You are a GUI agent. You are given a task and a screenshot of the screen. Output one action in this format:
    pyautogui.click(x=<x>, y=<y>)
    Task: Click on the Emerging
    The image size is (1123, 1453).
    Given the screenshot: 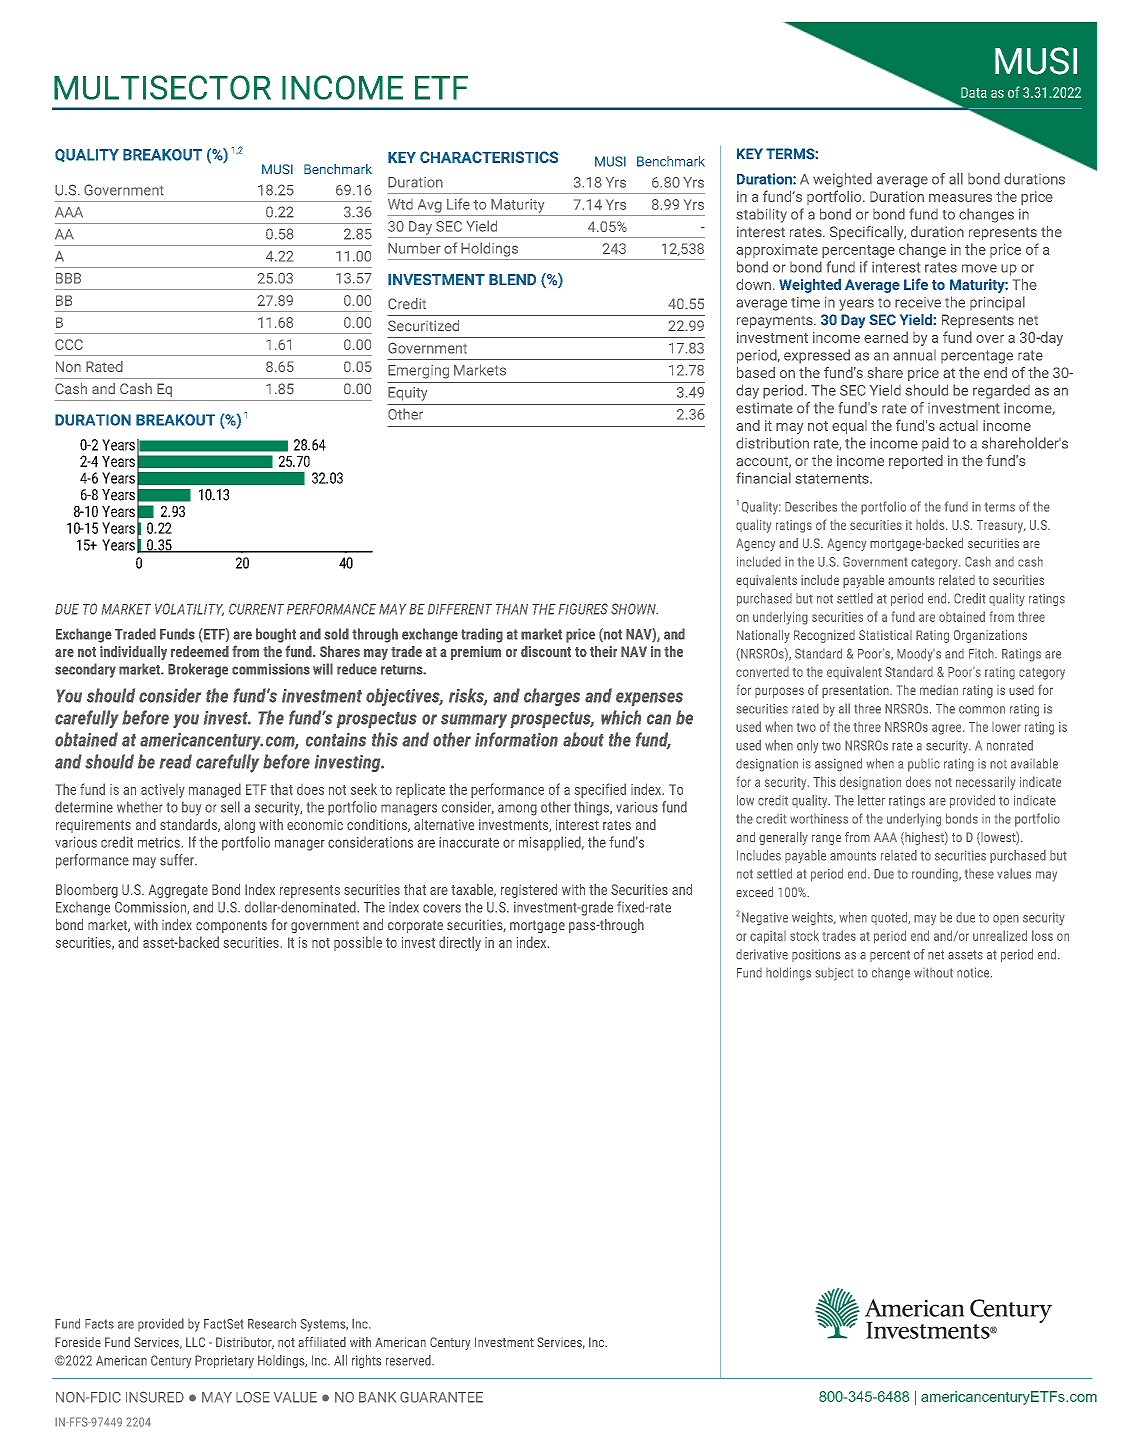 What is the action you would take?
    pyautogui.click(x=418, y=372)
